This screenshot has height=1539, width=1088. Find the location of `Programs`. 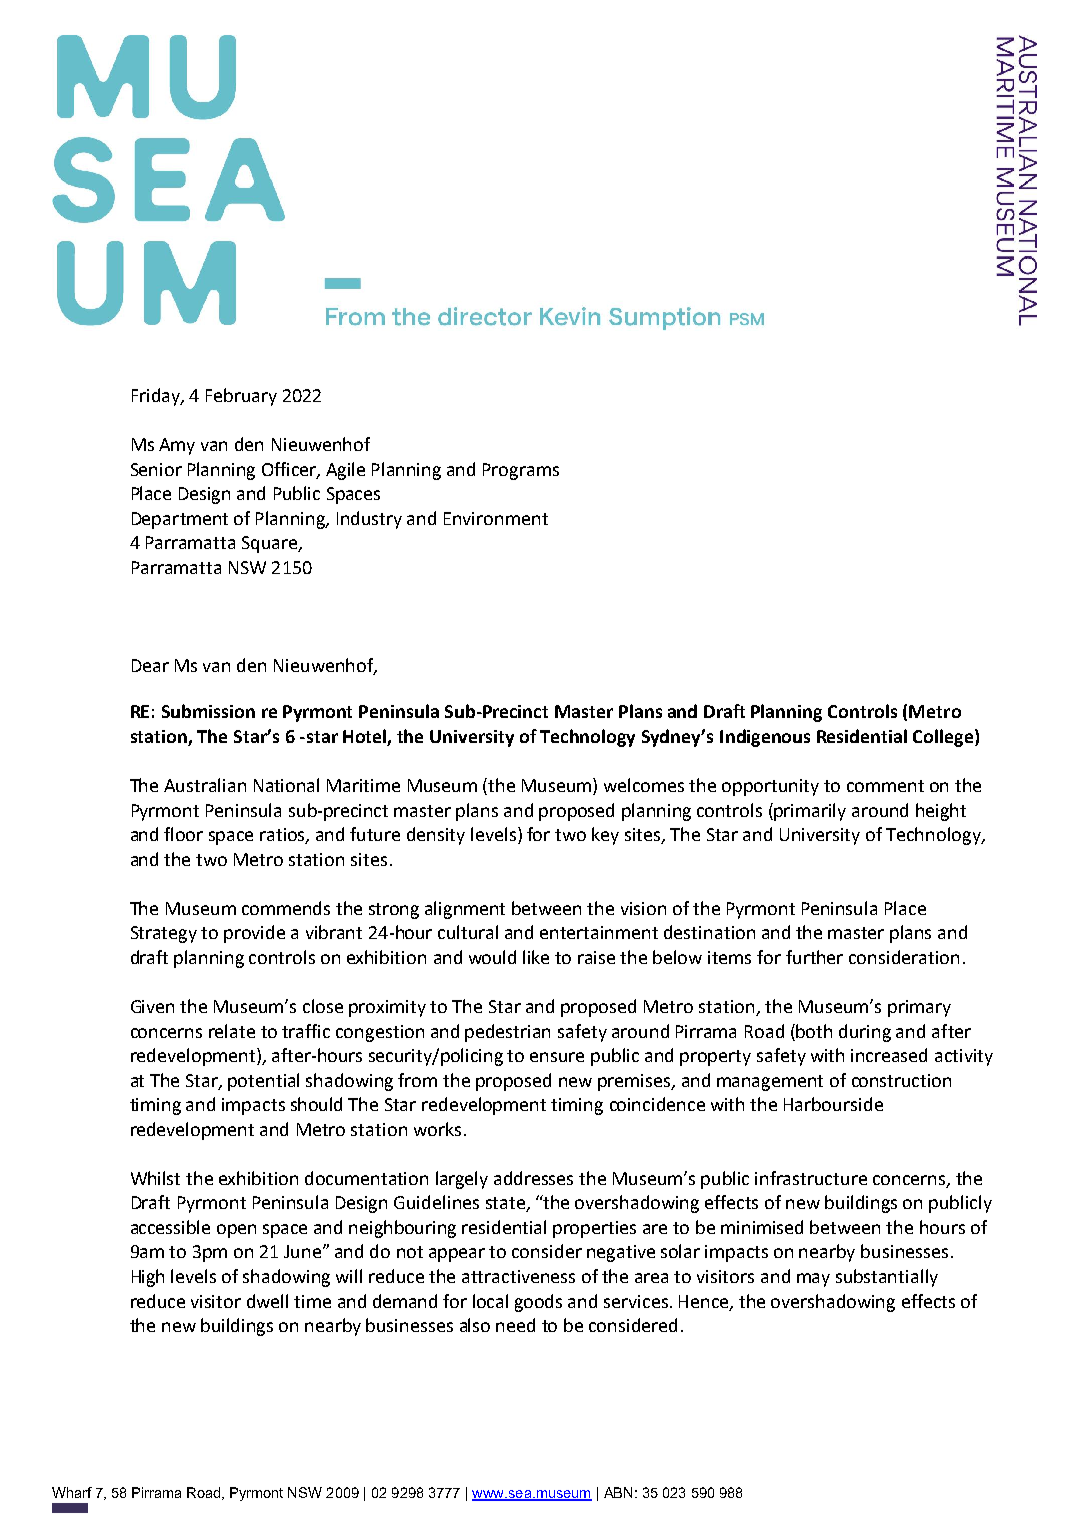

Programs is located at coordinates (521, 471).
